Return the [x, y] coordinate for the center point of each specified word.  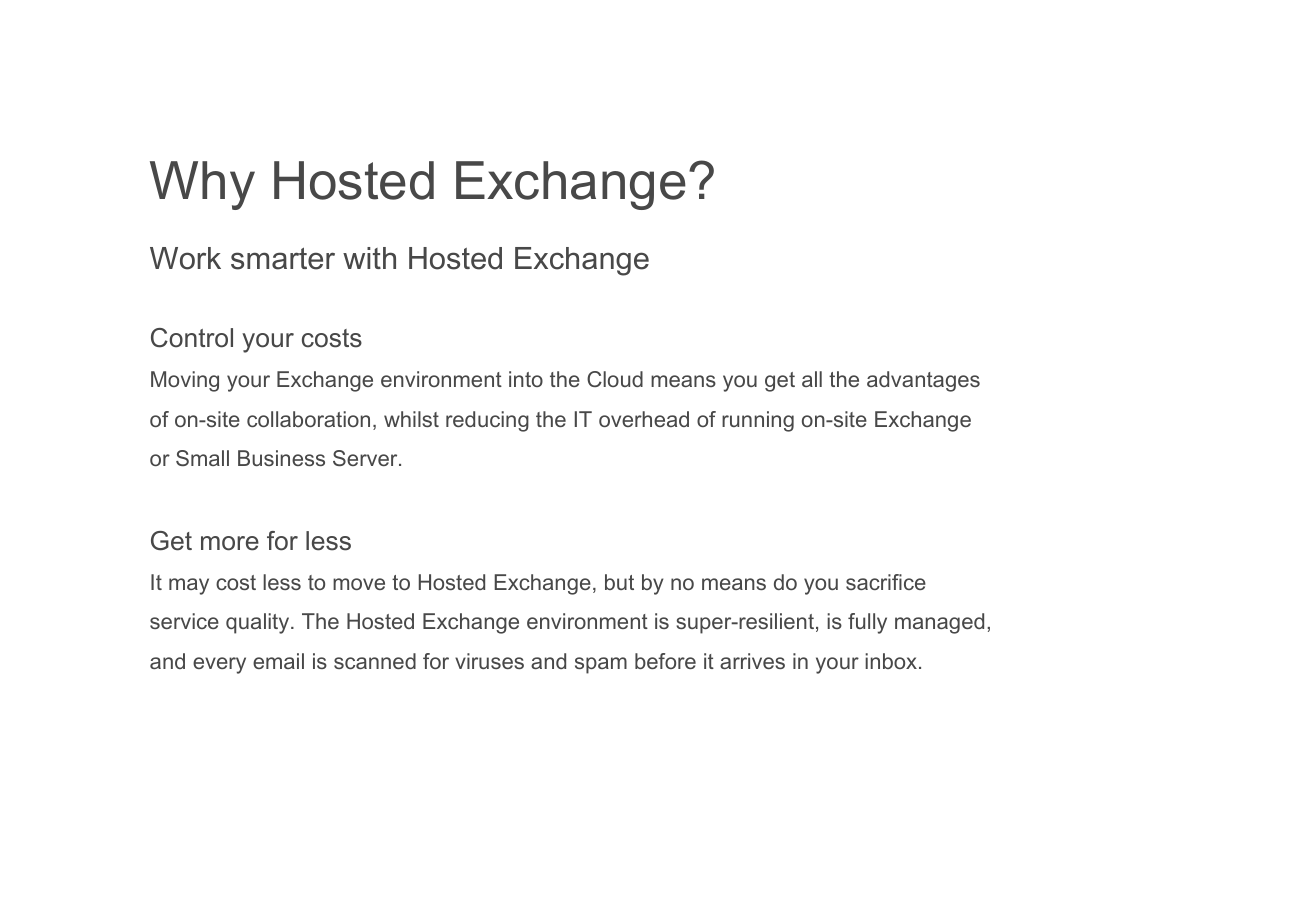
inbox [892, 661]
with [369, 258]
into [526, 379]
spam [601, 665]
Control [192, 338]
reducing [487, 421]
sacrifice [886, 582]
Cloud [615, 379]
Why [202, 185]
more [230, 543]
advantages [923, 381]
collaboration [308, 419]
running [758, 421]
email [278, 661]
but [619, 582]
